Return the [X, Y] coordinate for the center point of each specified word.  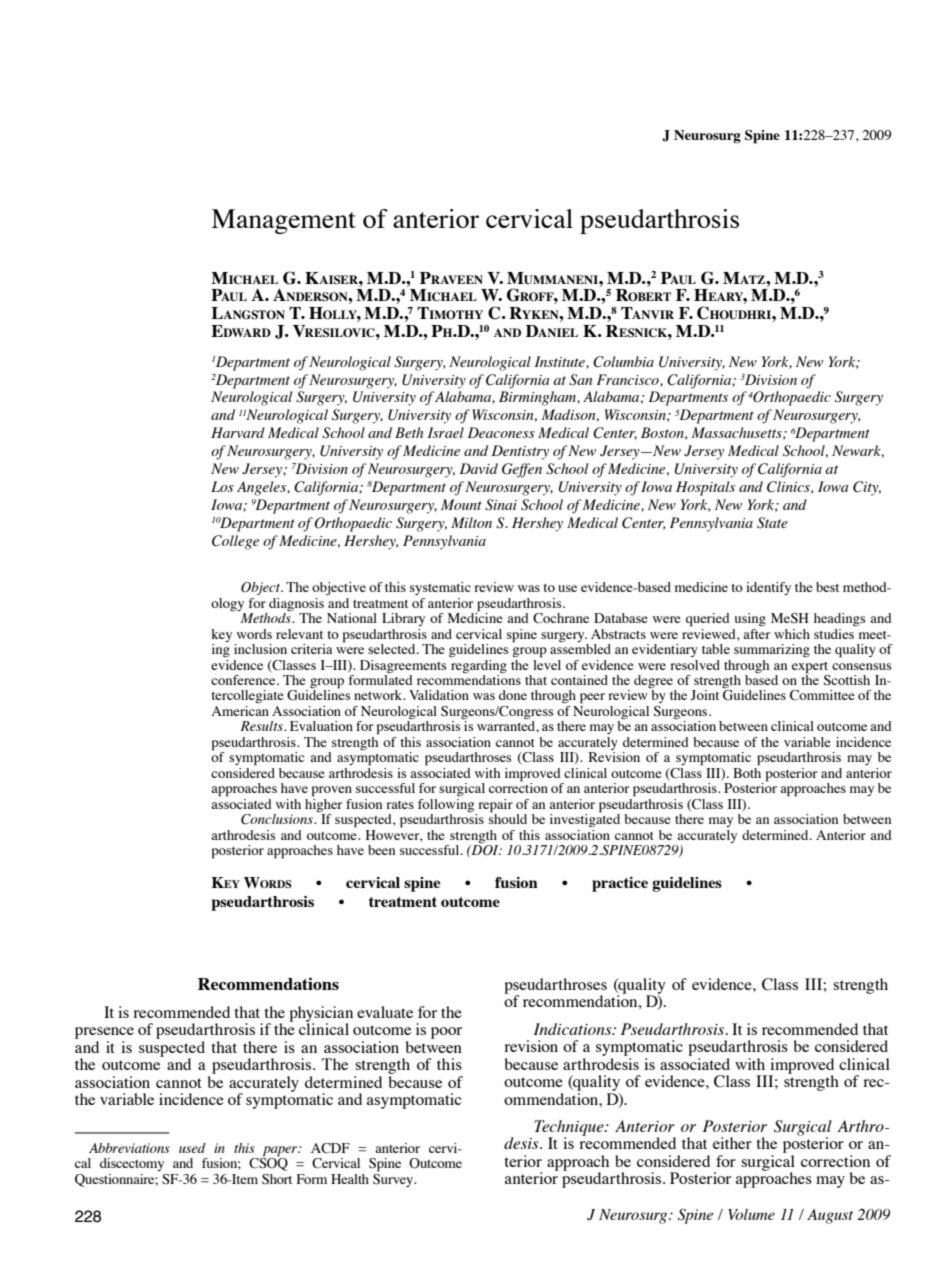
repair [495, 806]
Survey [394, 1179]
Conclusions [278, 819]
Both [747, 771]
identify [768, 588]
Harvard [238, 432]
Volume [751, 1214]
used [192, 1148]
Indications [574, 1029]
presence [104, 1033]
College [235, 542]
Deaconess [501, 432]
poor [446, 1033]
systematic [440, 588]
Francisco [629, 380]
